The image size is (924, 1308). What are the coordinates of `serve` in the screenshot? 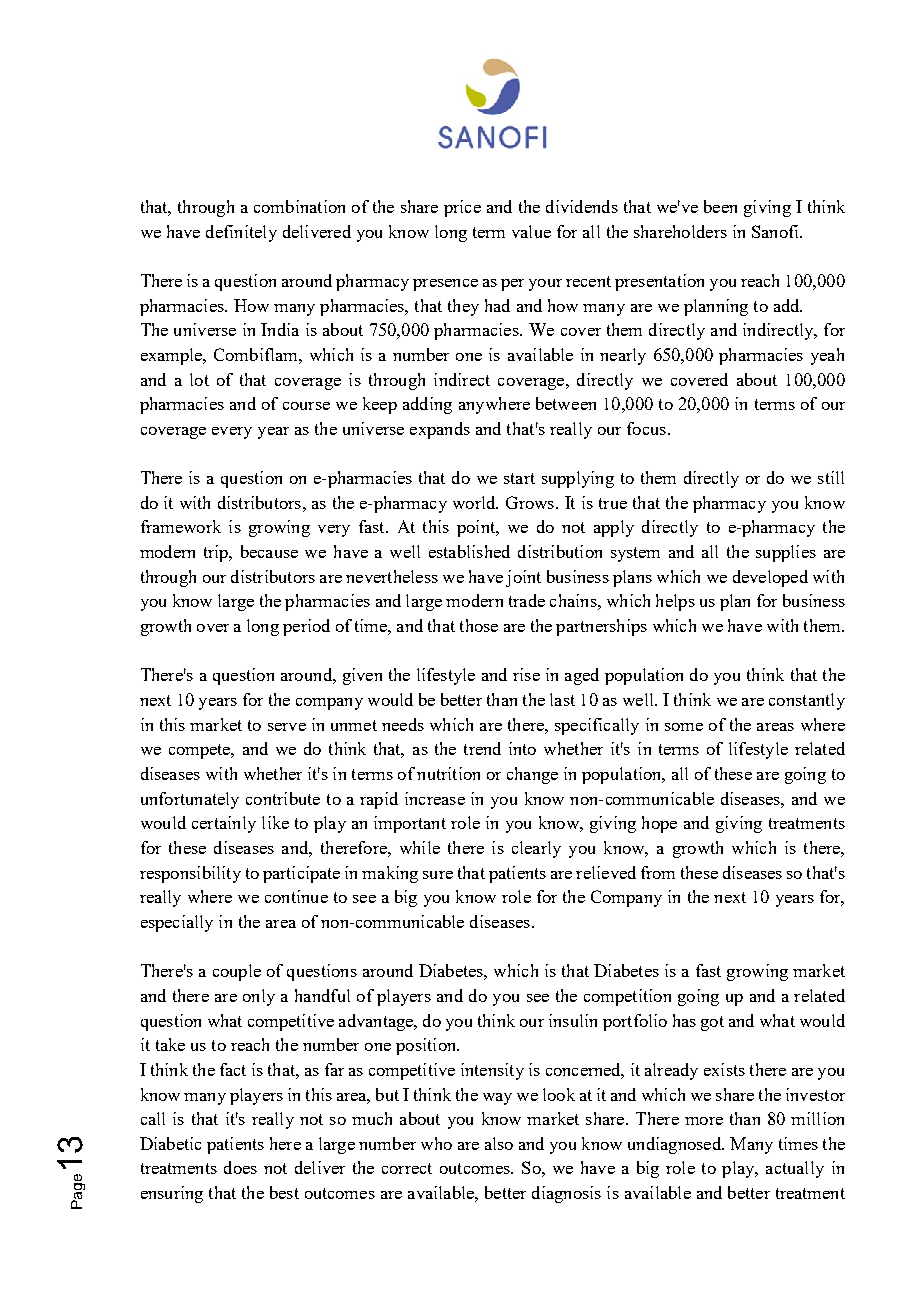 It's located at (287, 727).
